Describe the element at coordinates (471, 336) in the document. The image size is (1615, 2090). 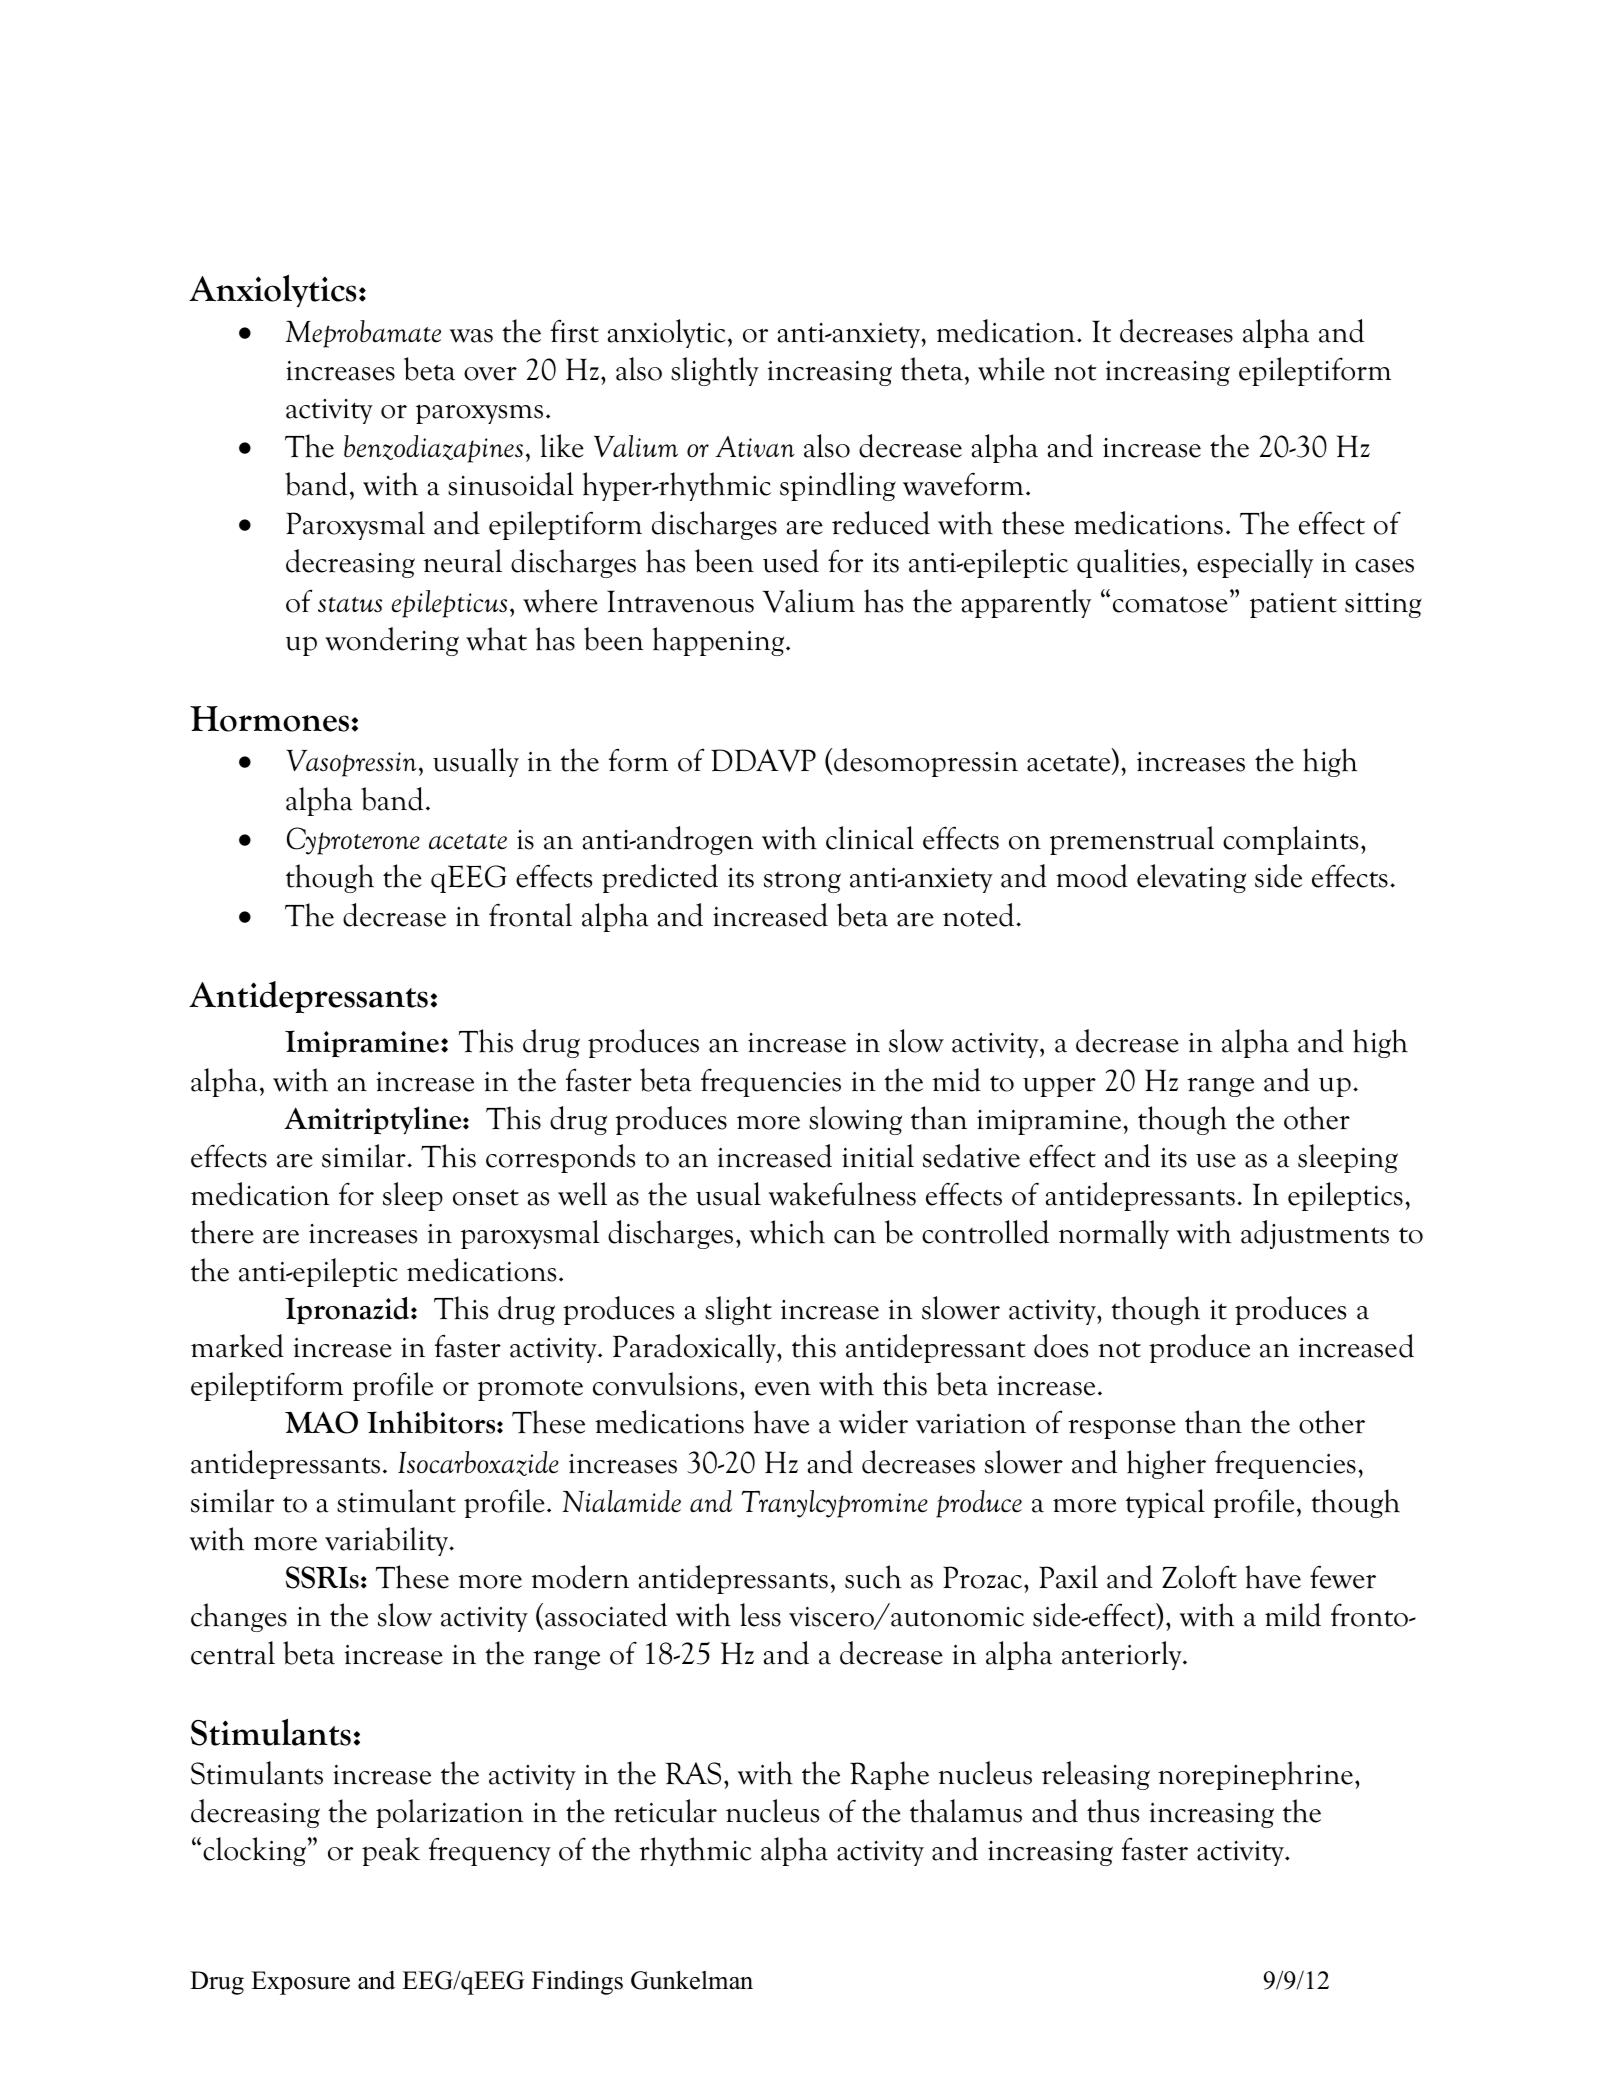
I see `was` at that location.
